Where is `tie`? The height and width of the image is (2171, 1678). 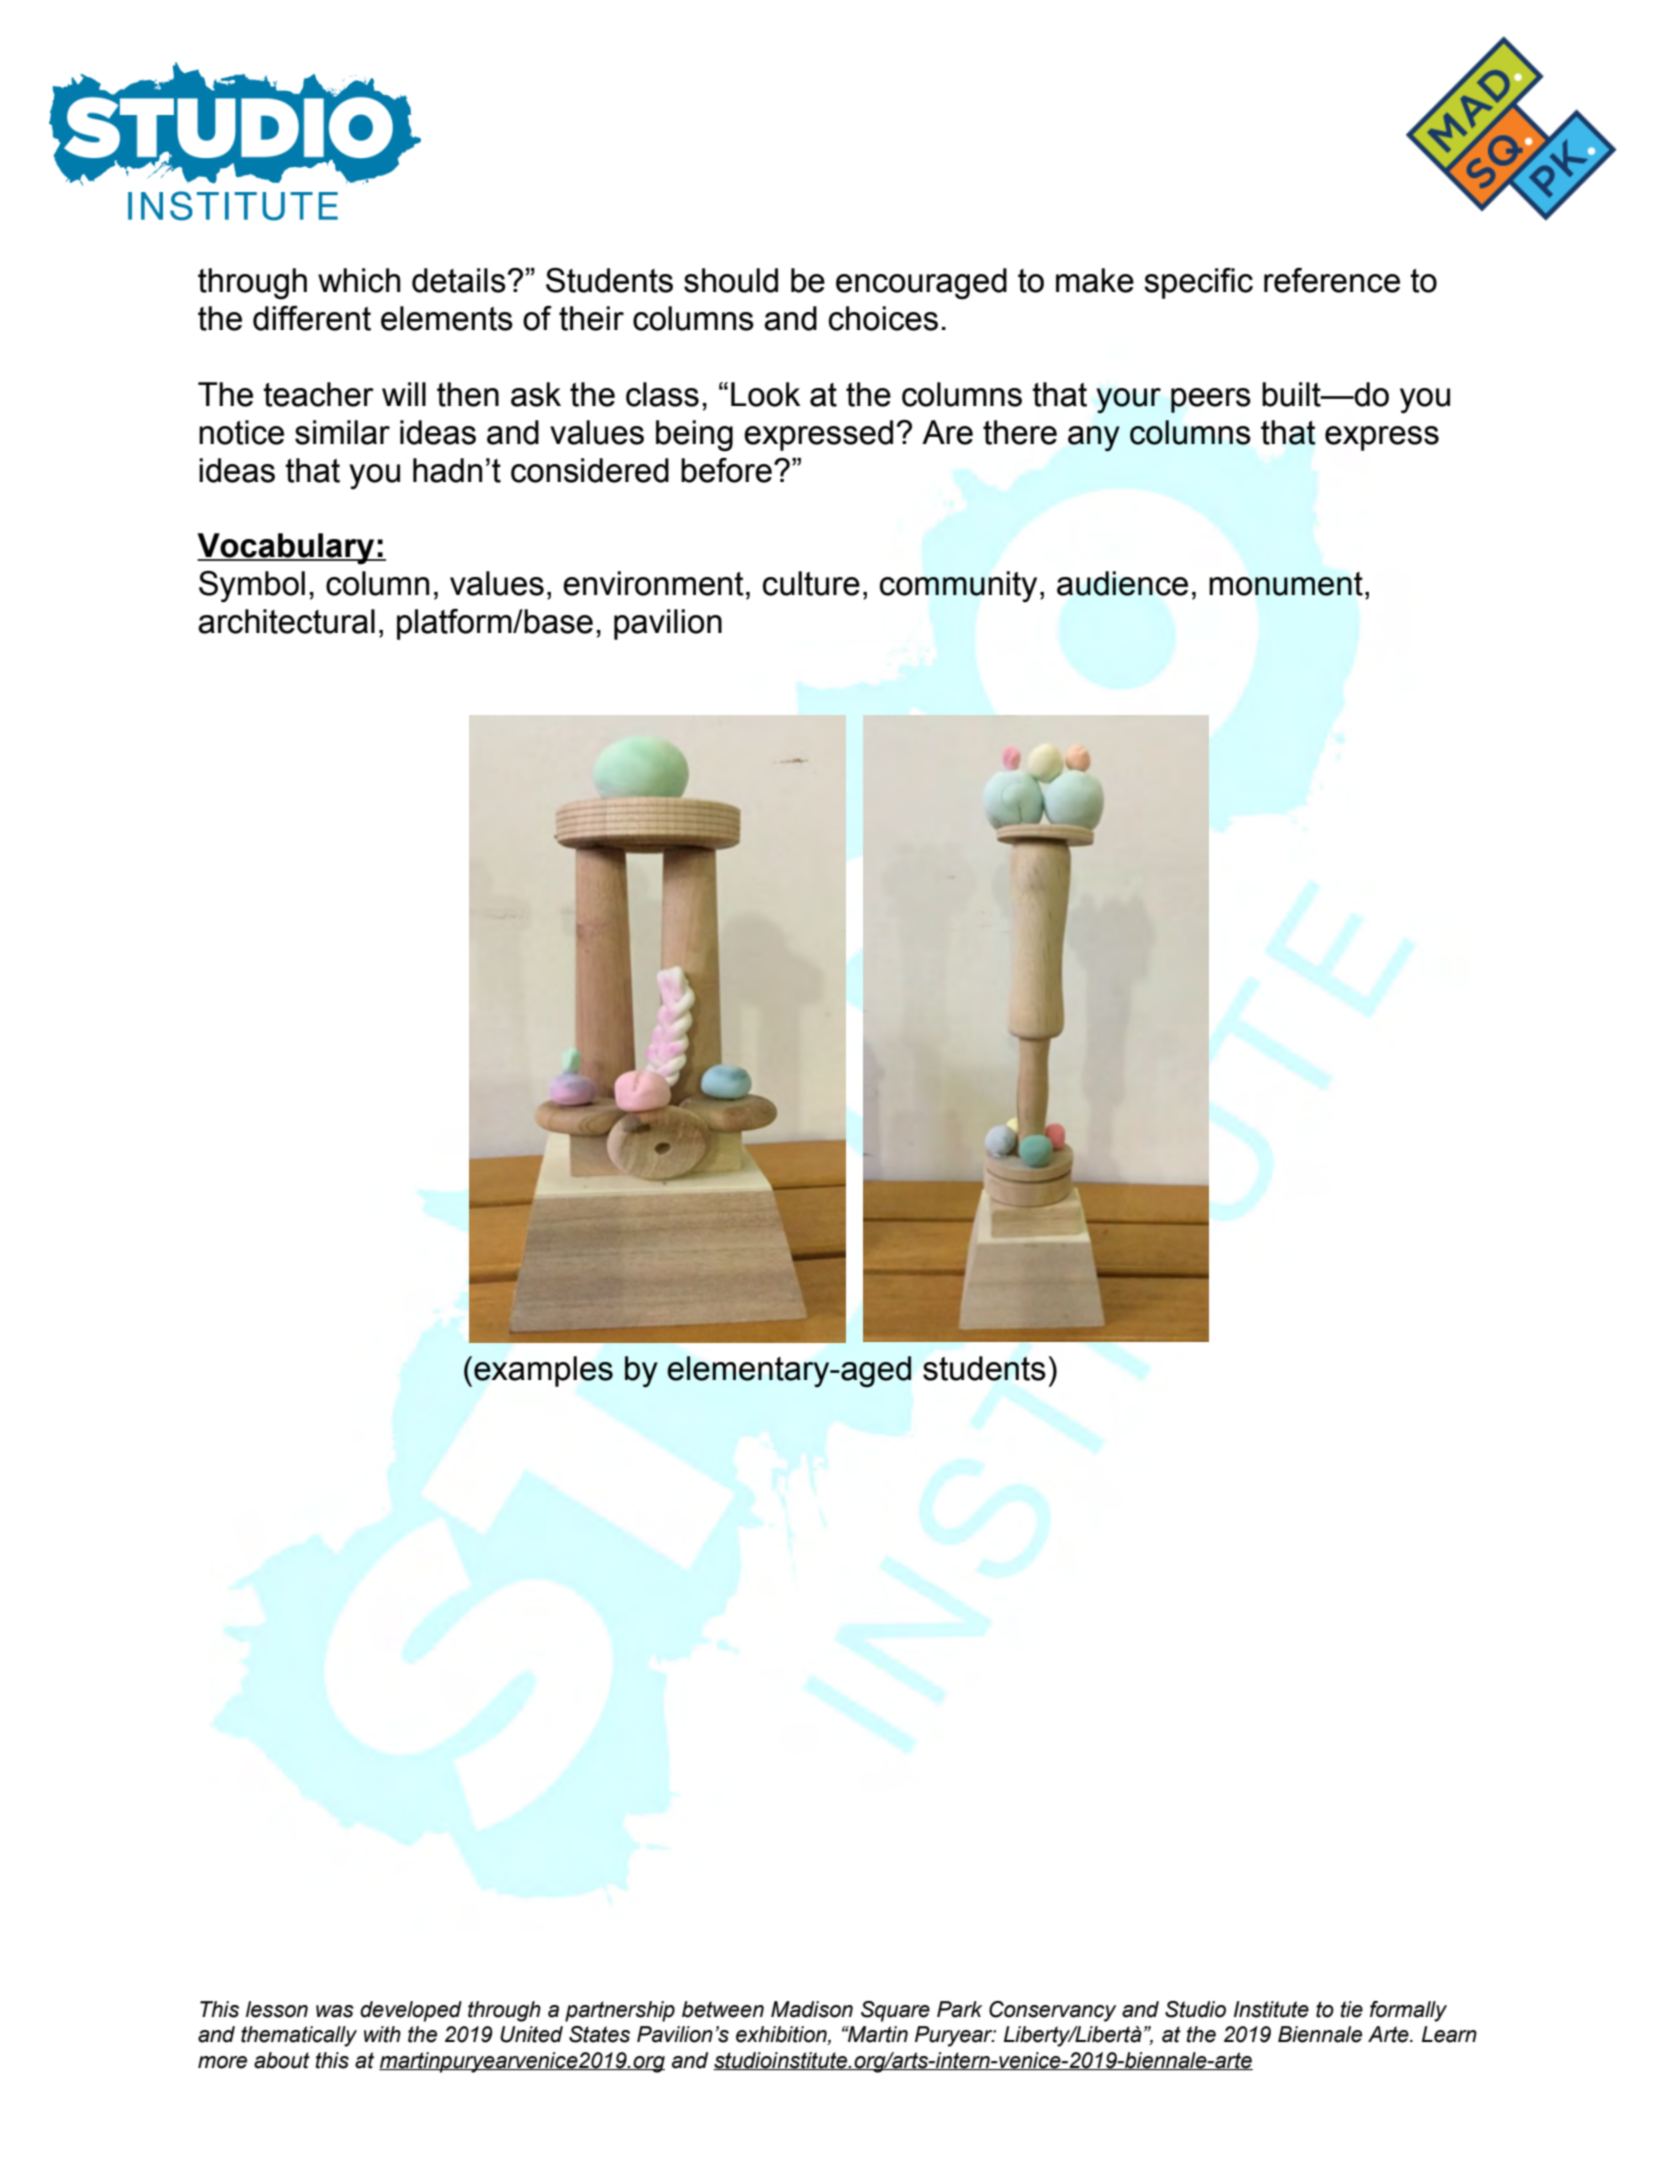 tie is located at coordinates (1351, 2009).
